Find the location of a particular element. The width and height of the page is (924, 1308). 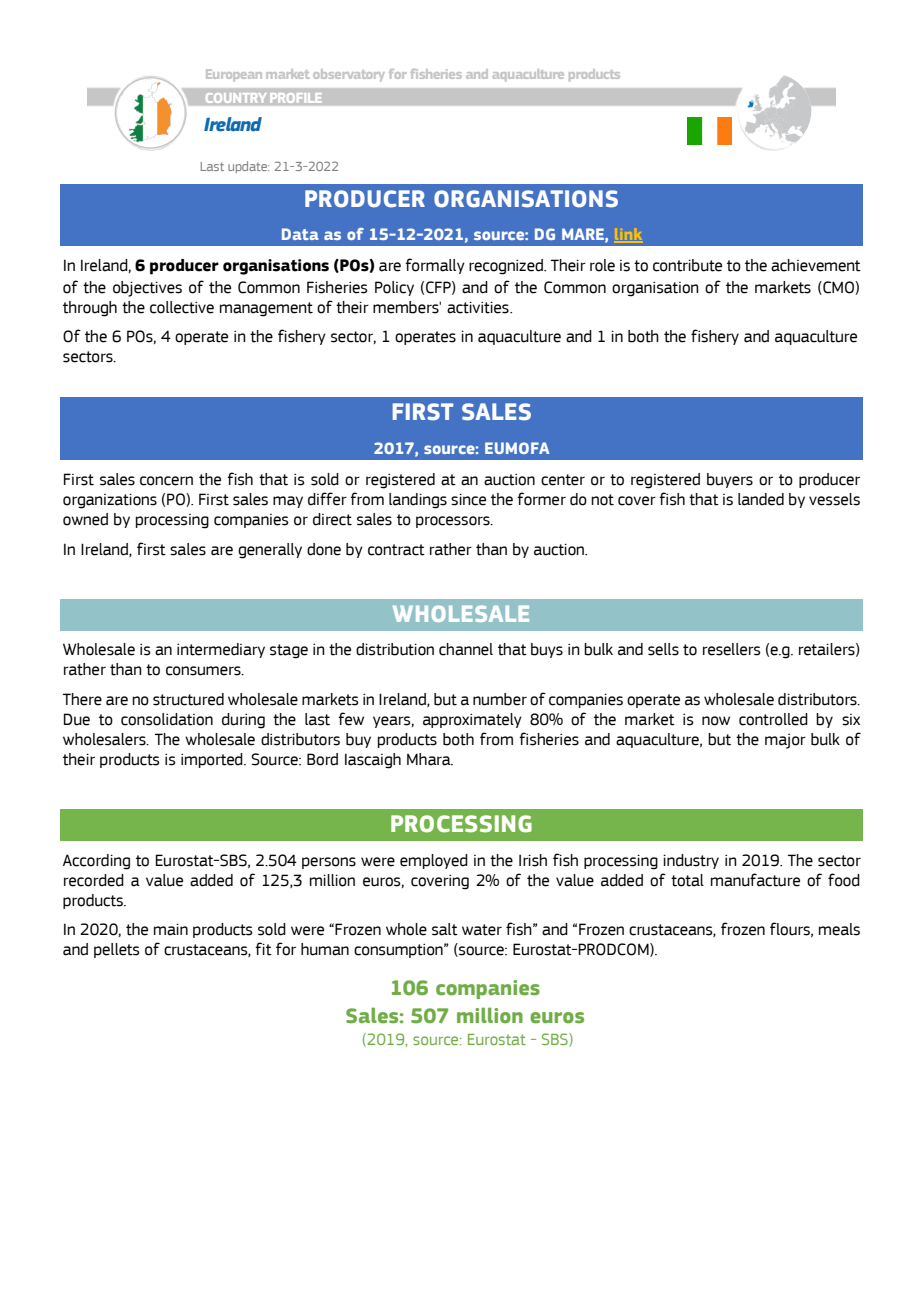

water is located at coordinates (482, 930).
